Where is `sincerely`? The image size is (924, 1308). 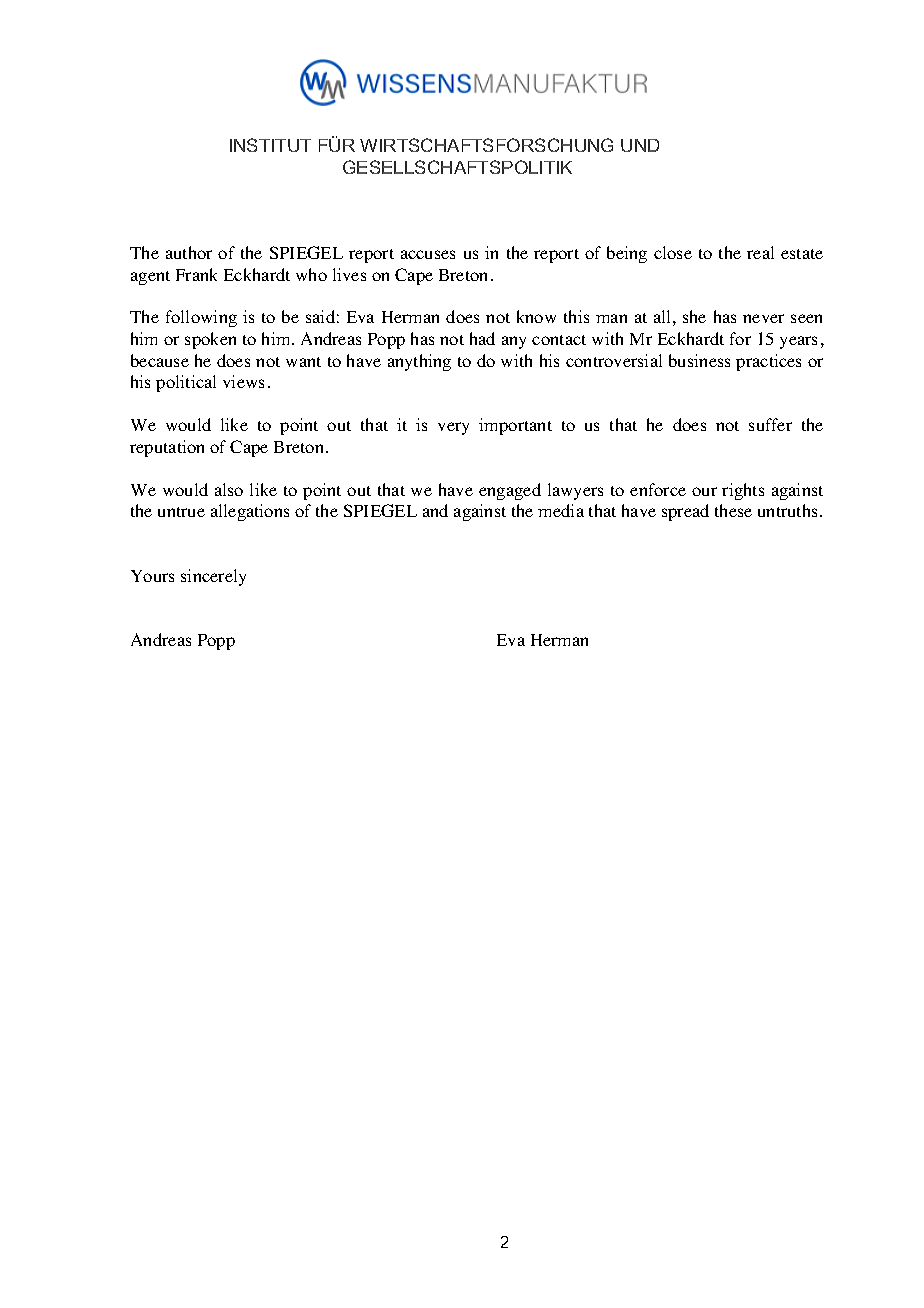 sincerely is located at coordinates (213, 577).
